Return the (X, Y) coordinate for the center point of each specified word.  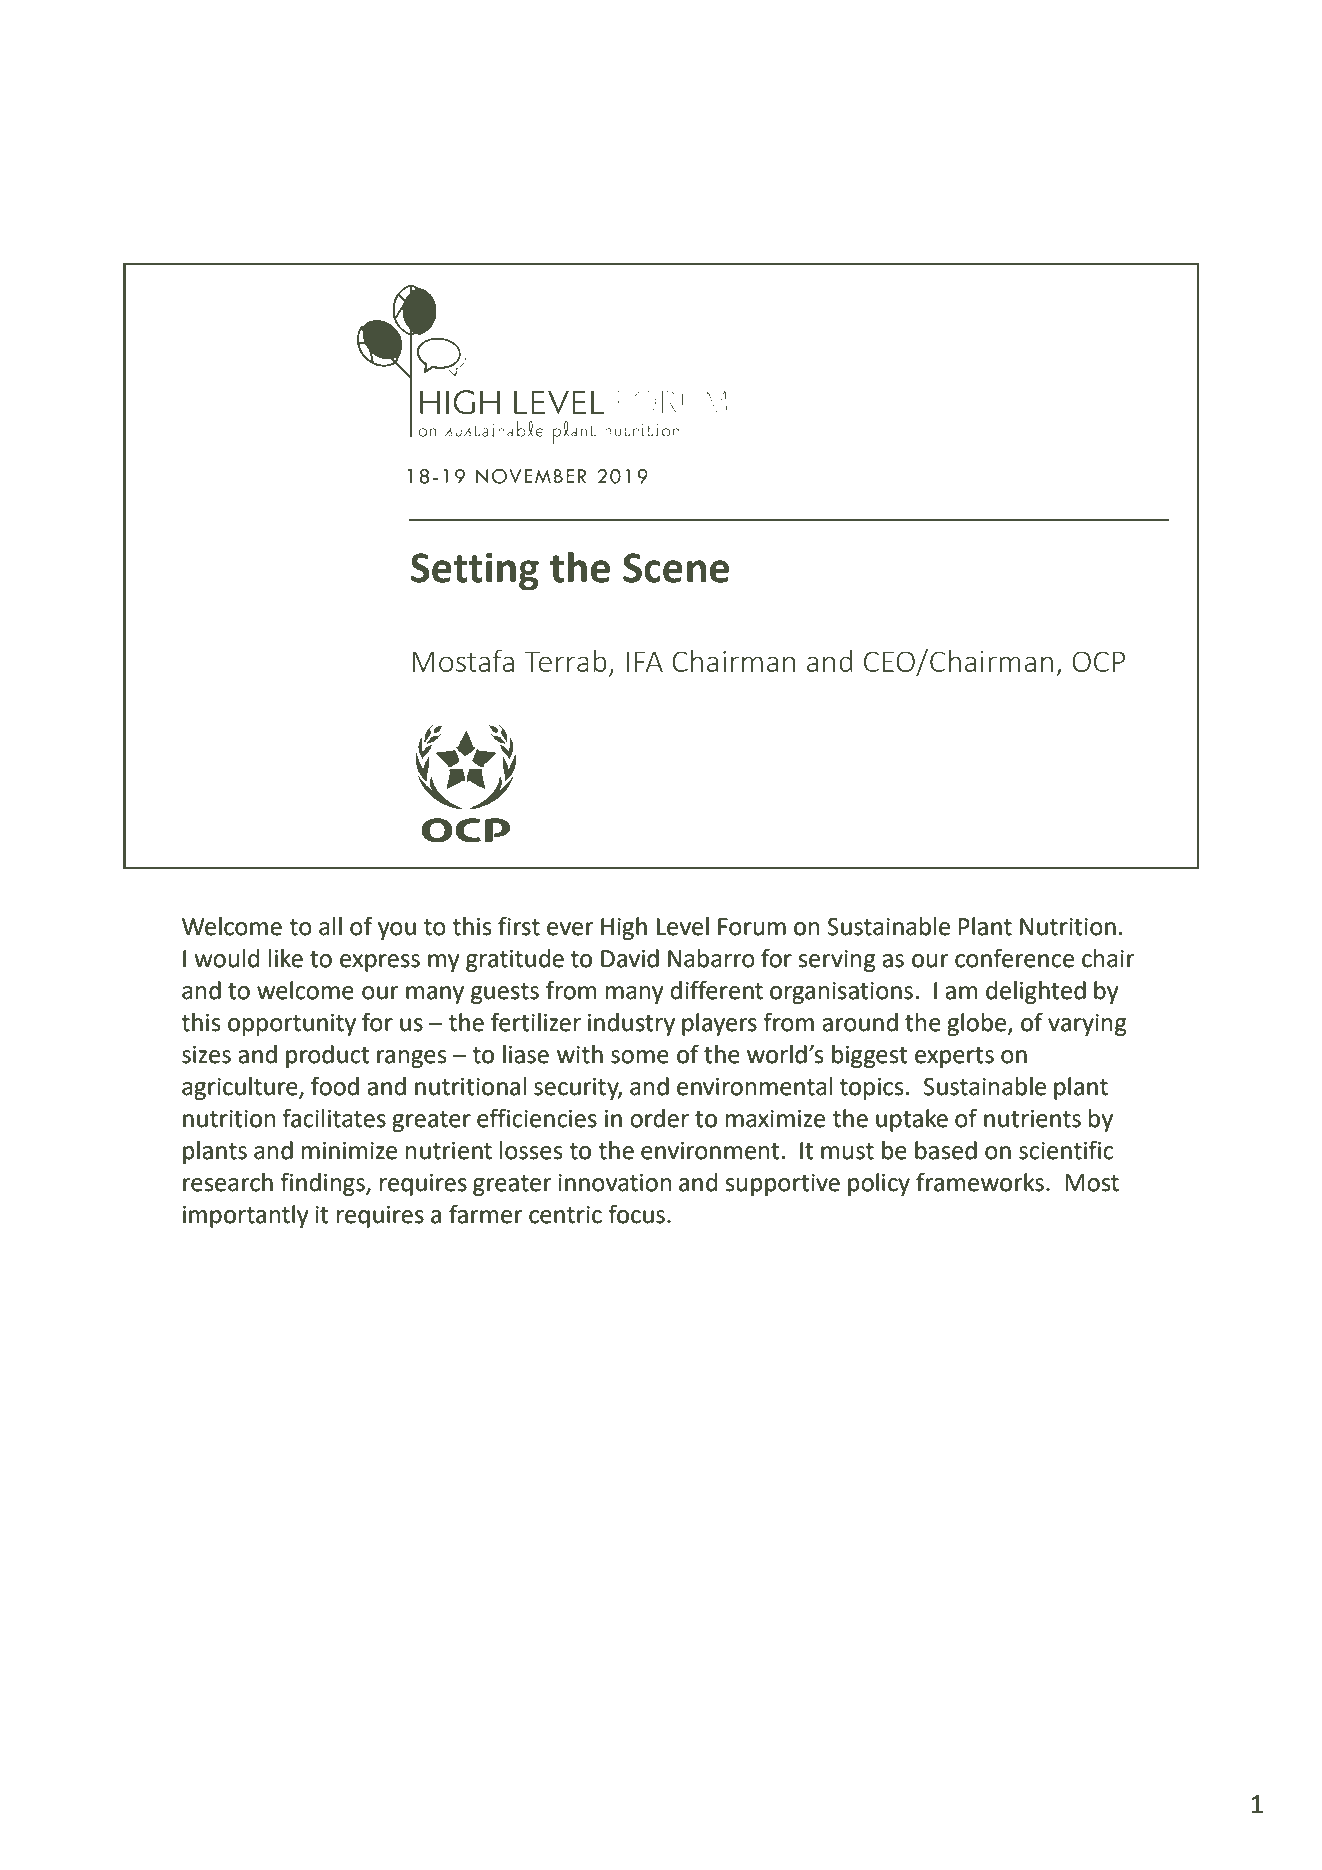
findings (323, 1184)
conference (1014, 958)
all (330, 926)
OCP (1098, 661)
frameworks (980, 1182)
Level (683, 926)
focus (636, 1214)
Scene (676, 568)
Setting (475, 571)
